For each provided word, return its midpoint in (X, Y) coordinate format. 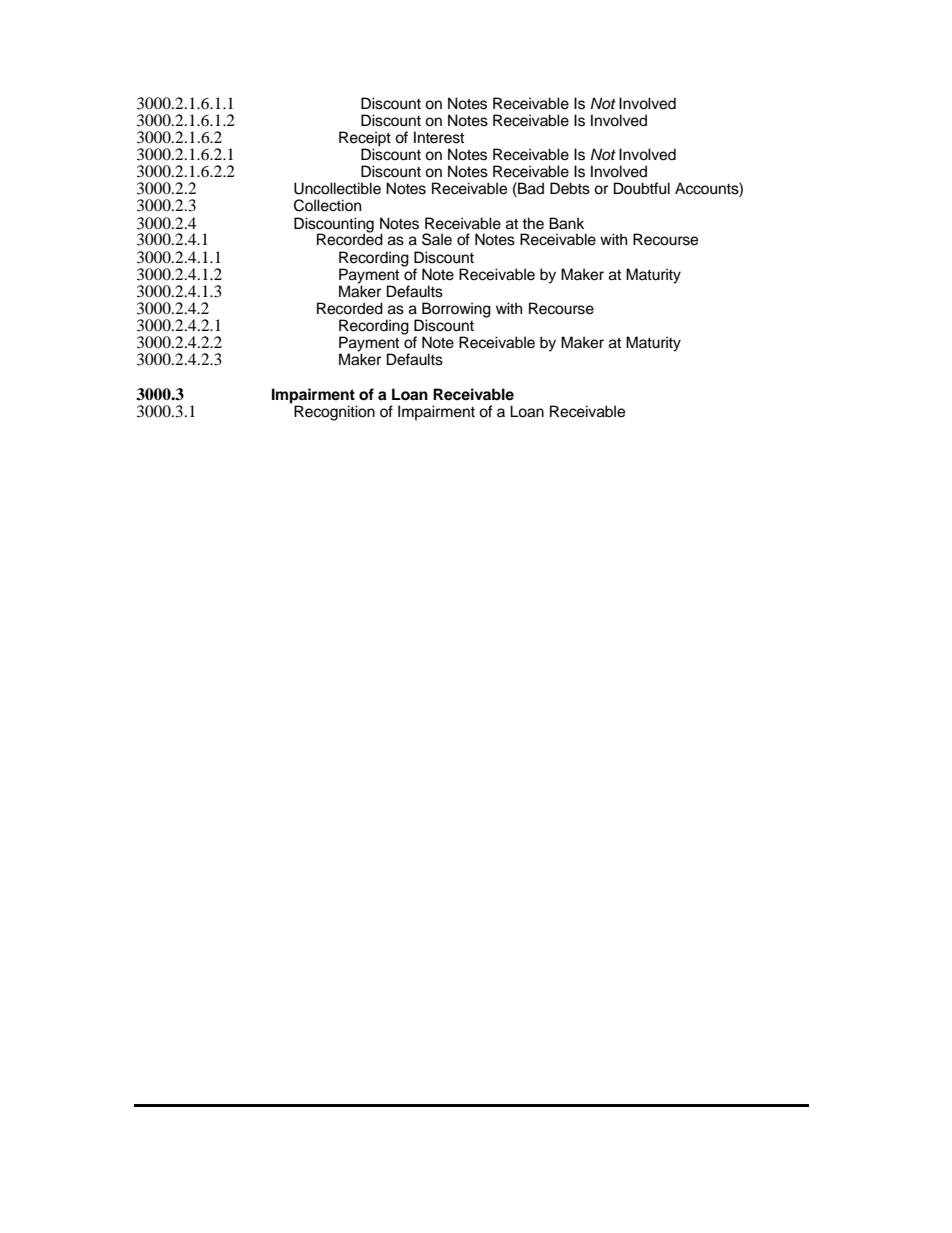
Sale (437, 239)
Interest (439, 137)
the (533, 223)
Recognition (334, 413)
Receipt (365, 139)
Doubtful (642, 188)
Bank (566, 223)
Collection (327, 205)
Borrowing (456, 311)
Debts (570, 188)
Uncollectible (337, 188)
